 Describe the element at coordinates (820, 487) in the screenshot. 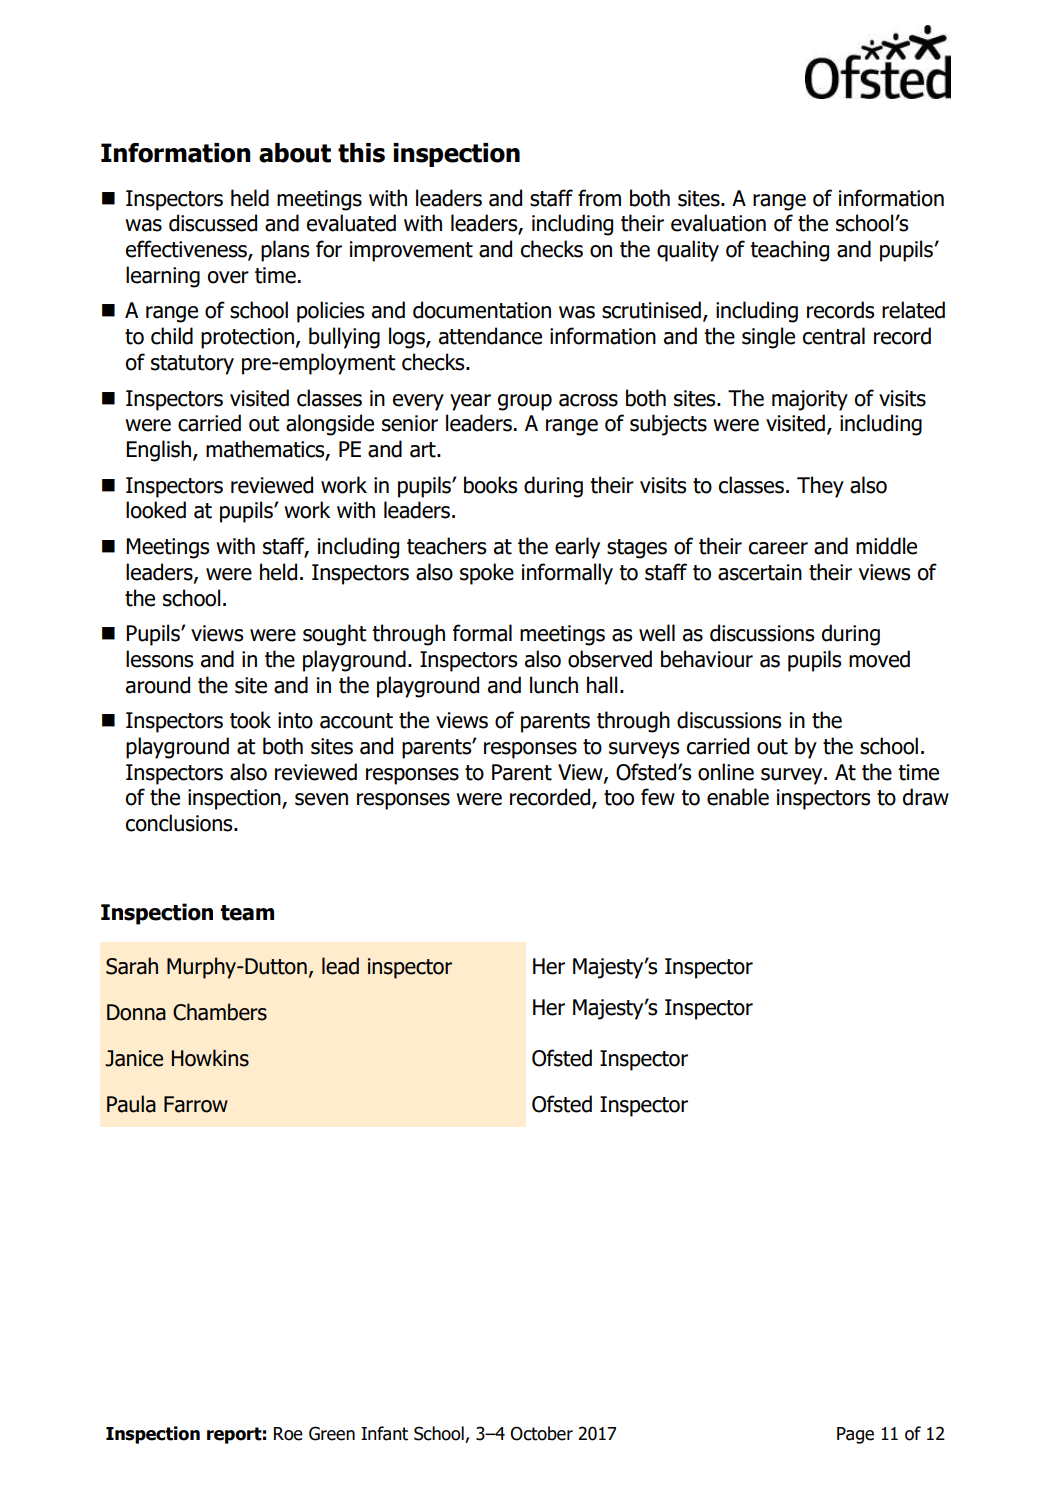

I see `They` at that location.
